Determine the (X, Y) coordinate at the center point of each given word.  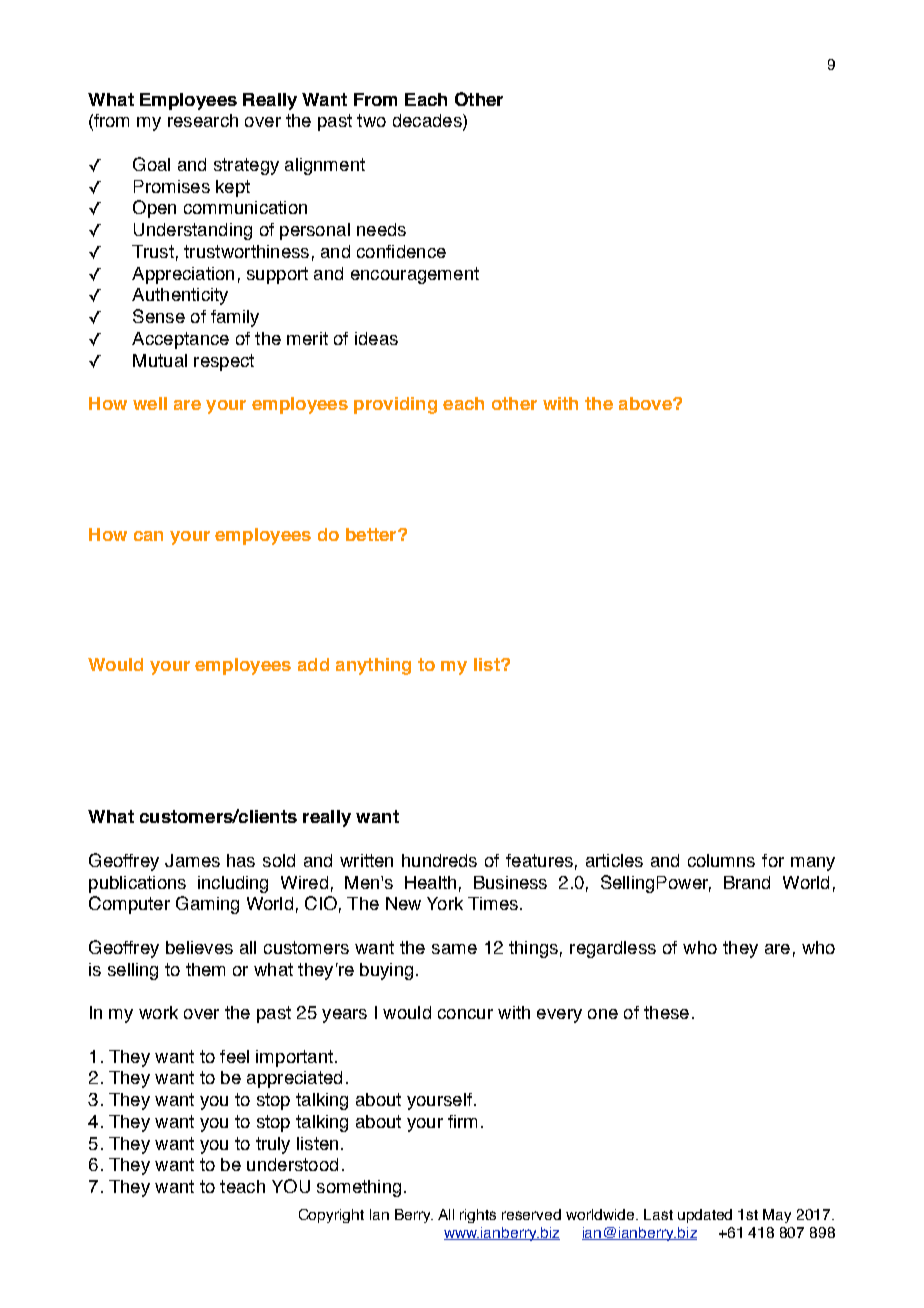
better (372, 534)
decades (428, 122)
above (646, 403)
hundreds (439, 860)
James (192, 860)
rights (478, 1216)
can (148, 536)
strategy (246, 166)
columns (721, 860)
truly (273, 1145)
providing (395, 405)
